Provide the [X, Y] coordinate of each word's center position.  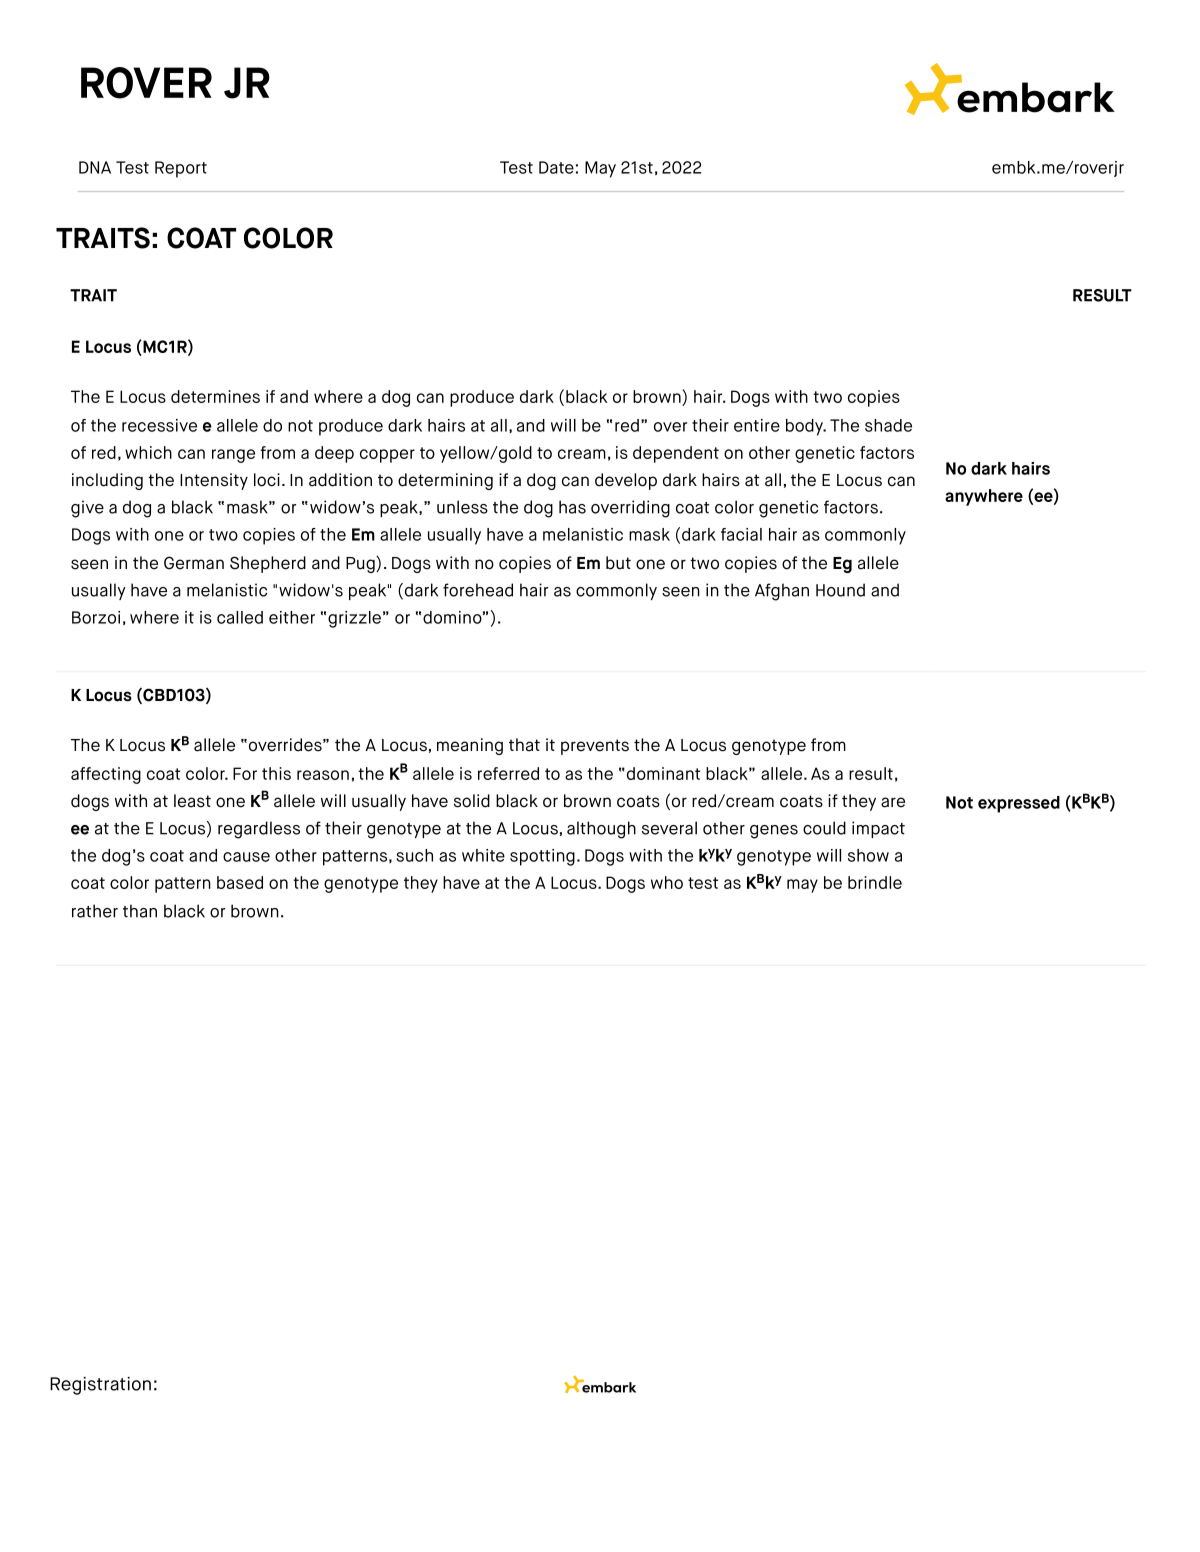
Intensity [214, 481]
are [893, 802]
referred [508, 773]
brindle [875, 882]
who [667, 882]
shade [888, 425]
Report [181, 169]
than [140, 911]
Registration [100, 1386]
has [572, 507]
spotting [542, 857]
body [806, 427]
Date [556, 167]
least [192, 801]
